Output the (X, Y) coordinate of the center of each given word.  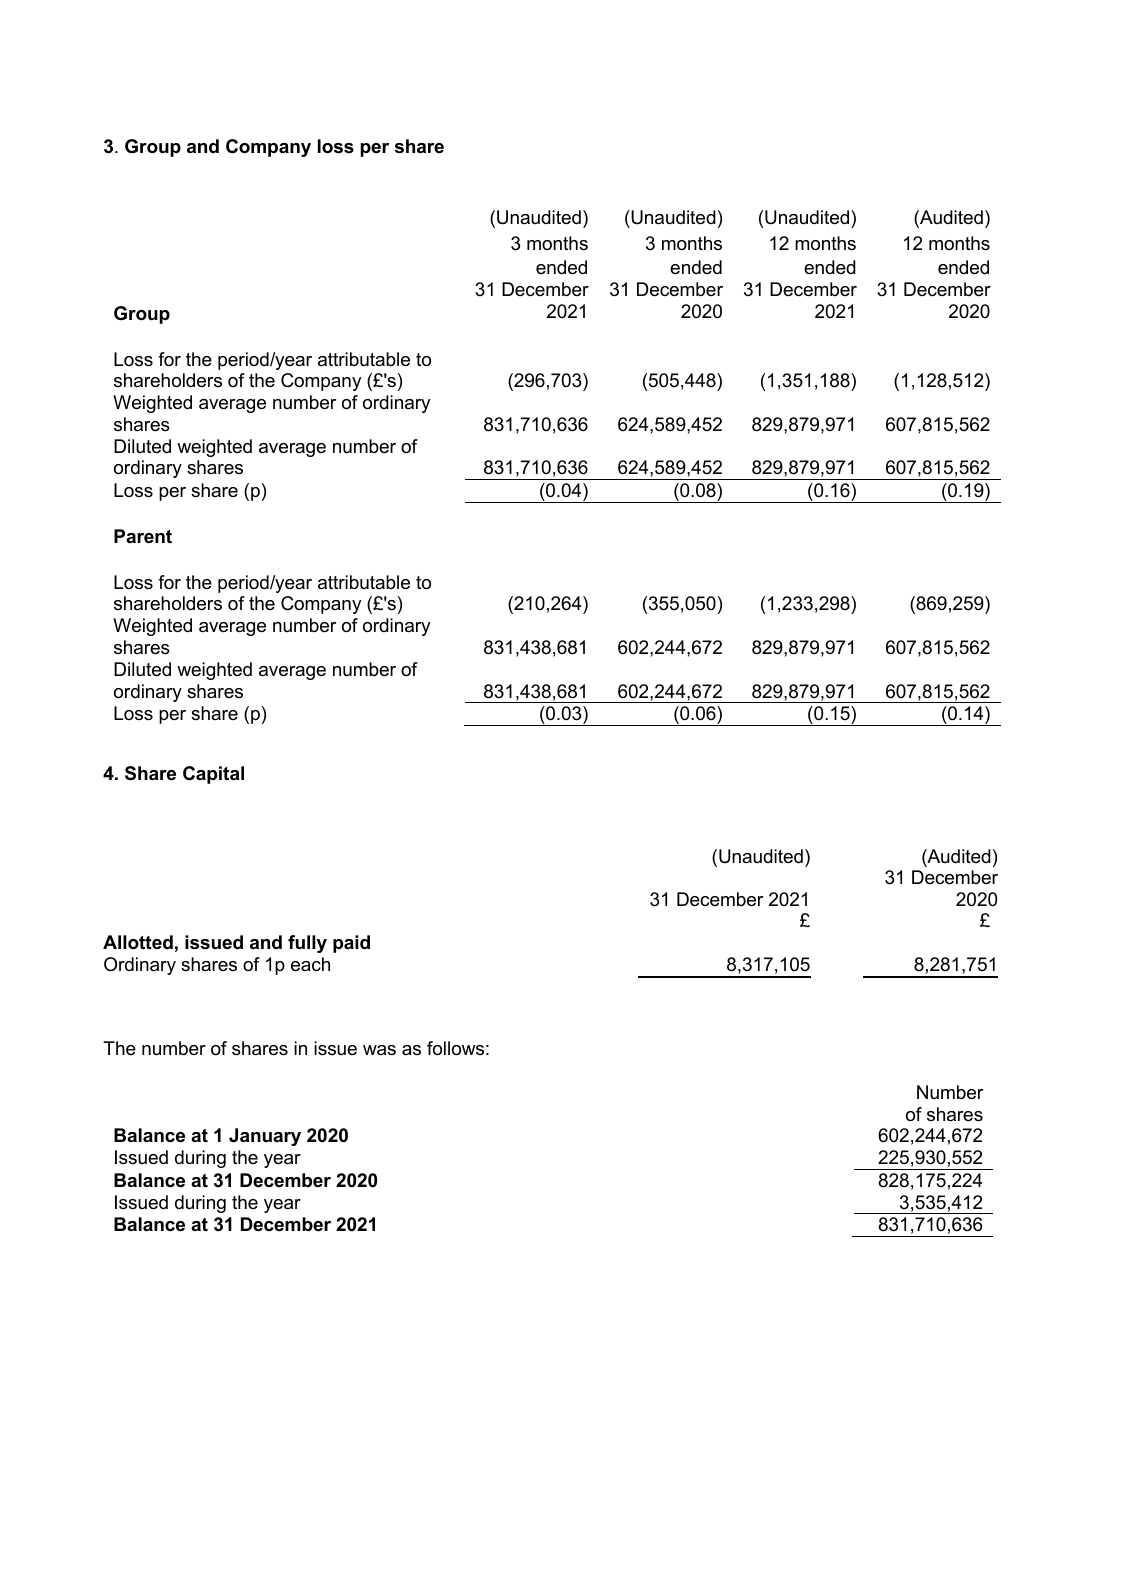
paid (351, 944)
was (379, 1050)
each (310, 964)
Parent (143, 536)
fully (307, 944)
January (265, 1137)
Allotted (138, 942)
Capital (213, 775)
